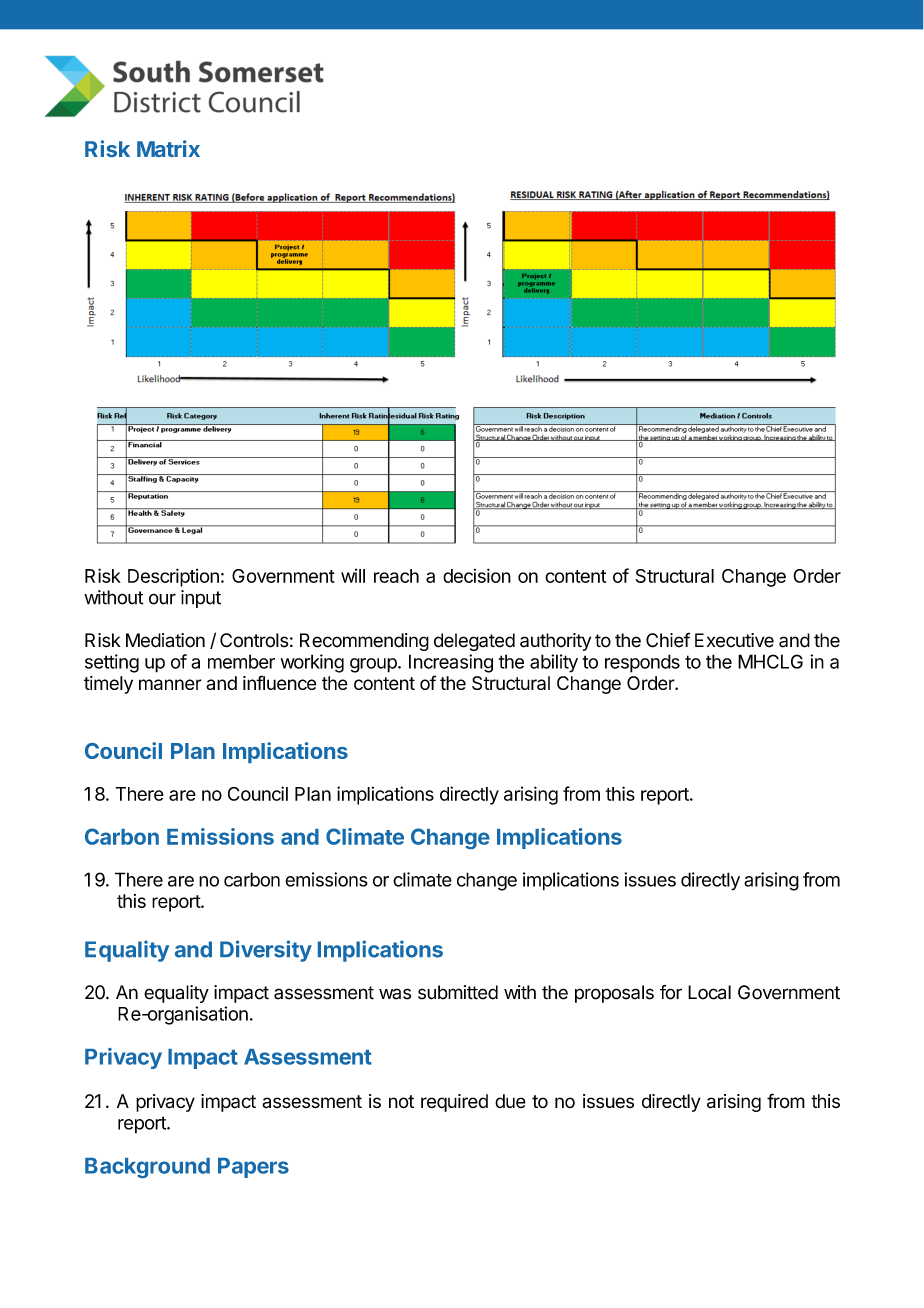 This page has width=924, height=1308. What do you see at coordinates (353, 576) in the page?
I see `will` at bounding box center [353, 576].
